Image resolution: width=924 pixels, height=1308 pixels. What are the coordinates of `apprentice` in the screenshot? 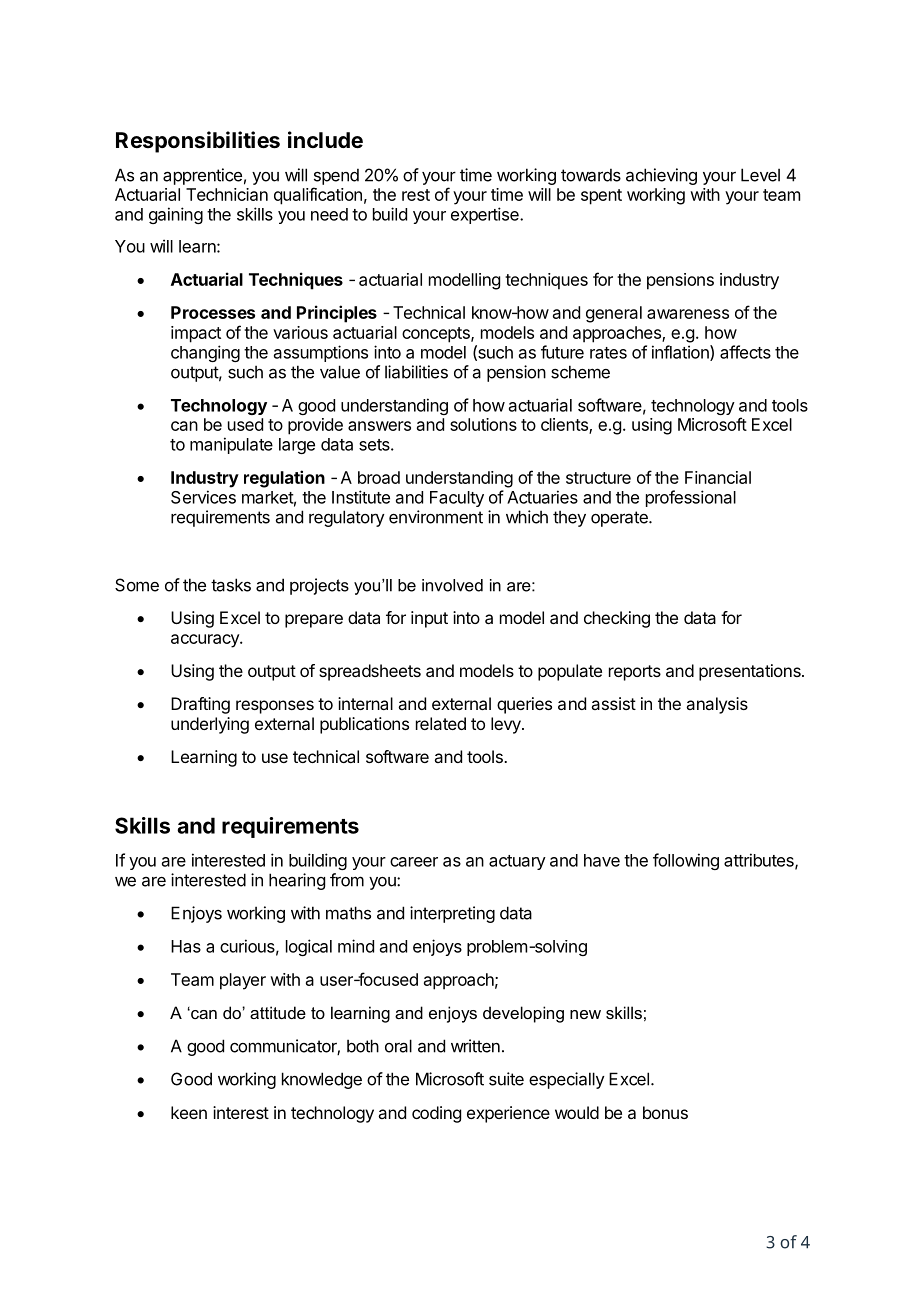 It's located at (202, 176).
